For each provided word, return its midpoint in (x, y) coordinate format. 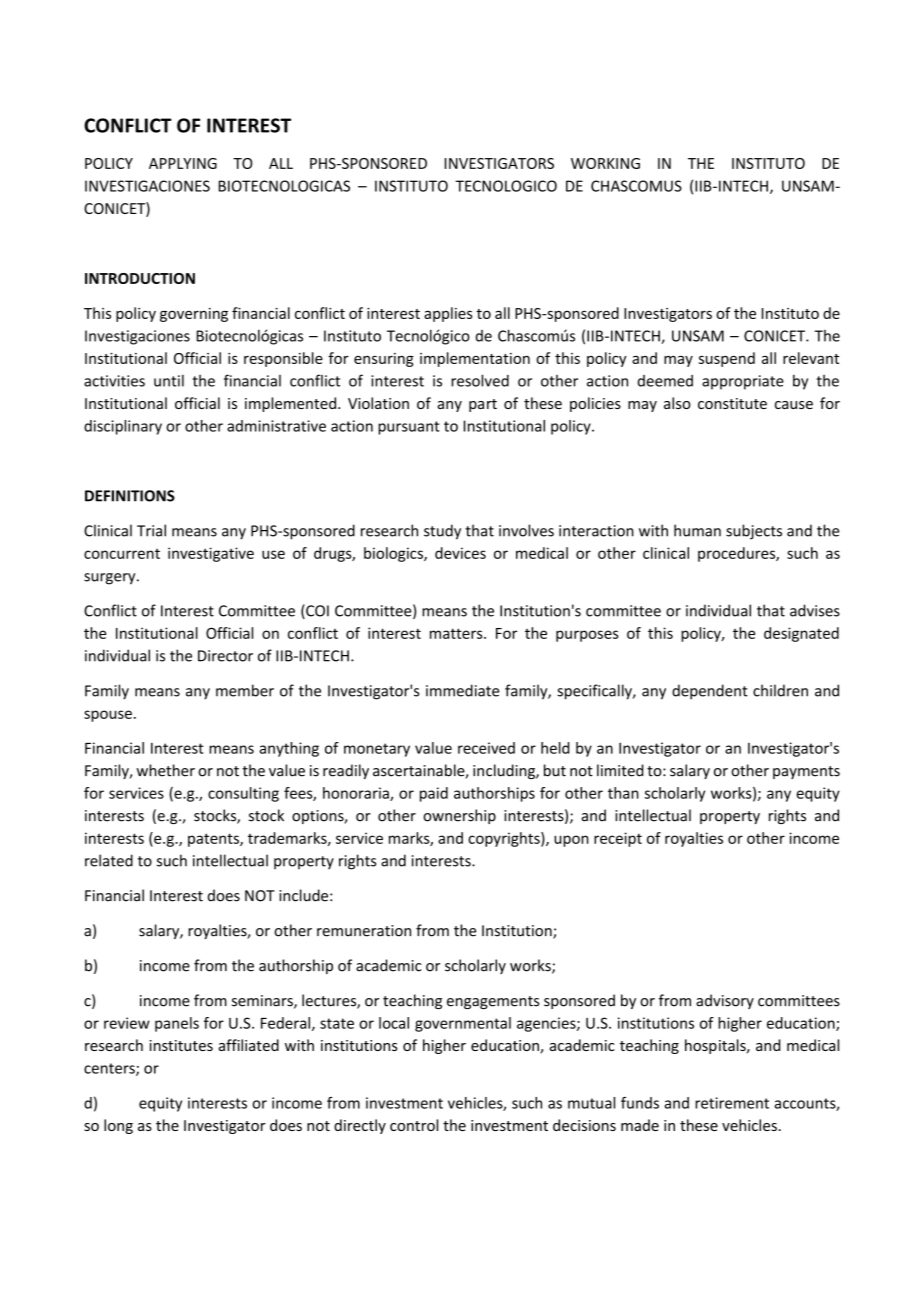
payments (806, 772)
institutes (181, 1045)
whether (165, 770)
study (442, 532)
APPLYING (183, 163)
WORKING (605, 163)
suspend (727, 359)
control (414, 1125)
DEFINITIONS (130, 496)
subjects (754, 532)
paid (434, 794)
